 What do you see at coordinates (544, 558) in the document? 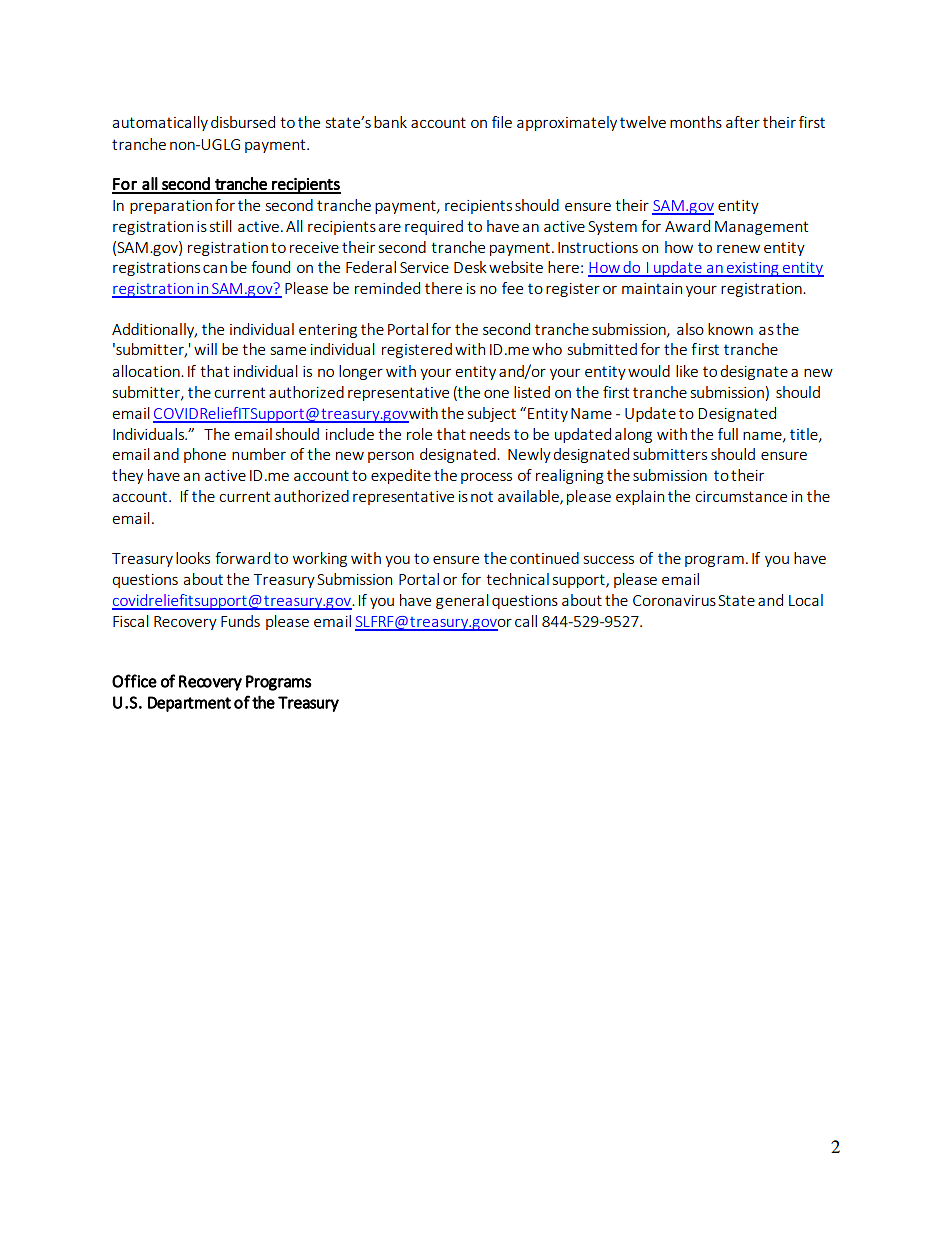
I see `continued` at bounding box center [544, 558].
